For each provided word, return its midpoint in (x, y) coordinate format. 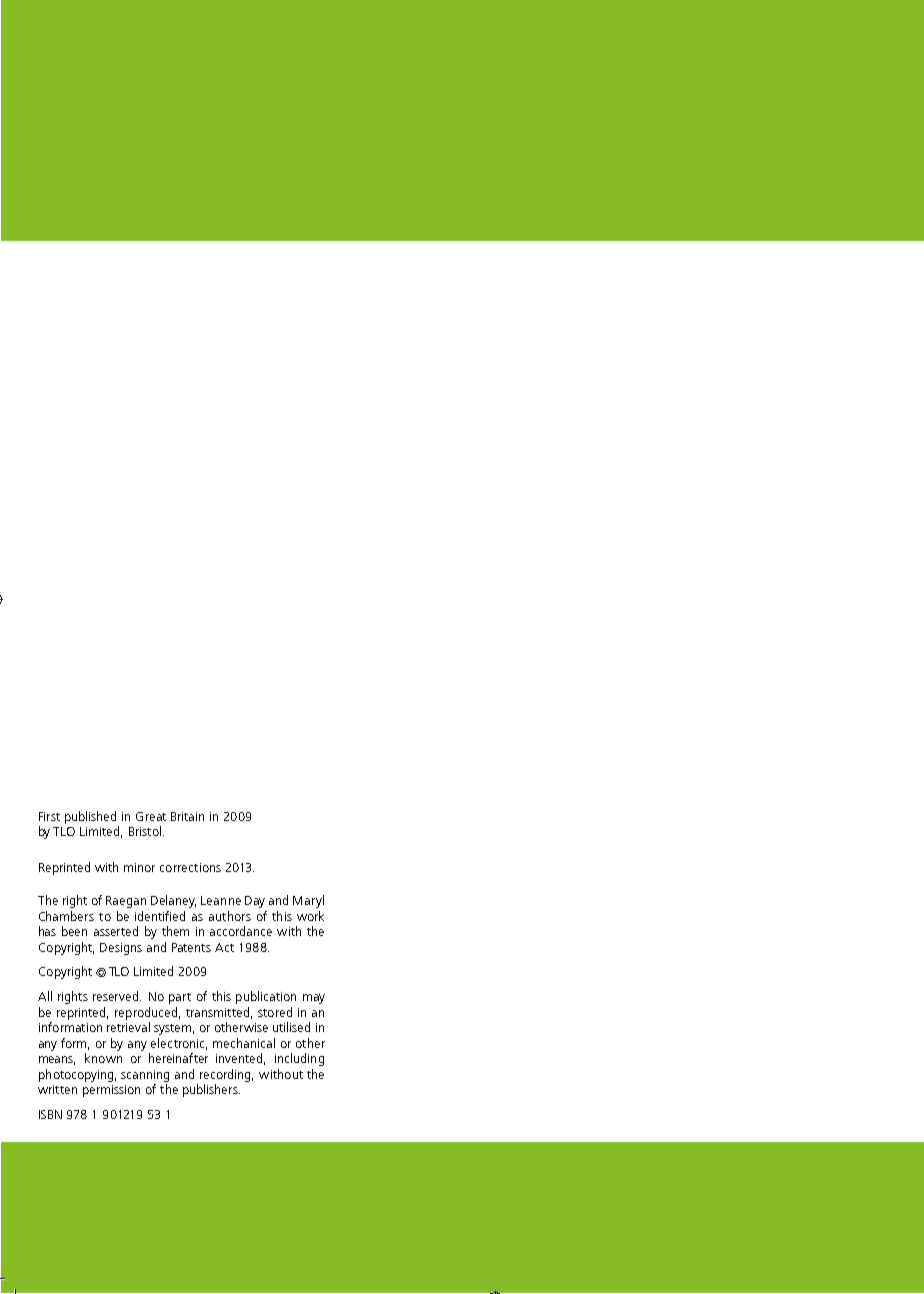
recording (226, 1075)
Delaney (173, 901)
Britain (187, 816)
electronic (179, 1044)
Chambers (66, 916)
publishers (211, 1090)
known (103, 1058)
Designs (121, 949)
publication (266, 997)
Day (255, 902)
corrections (190, 867)
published (90, 817)
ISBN (50, 1114)
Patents (191, 947)
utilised (291, 1027)
